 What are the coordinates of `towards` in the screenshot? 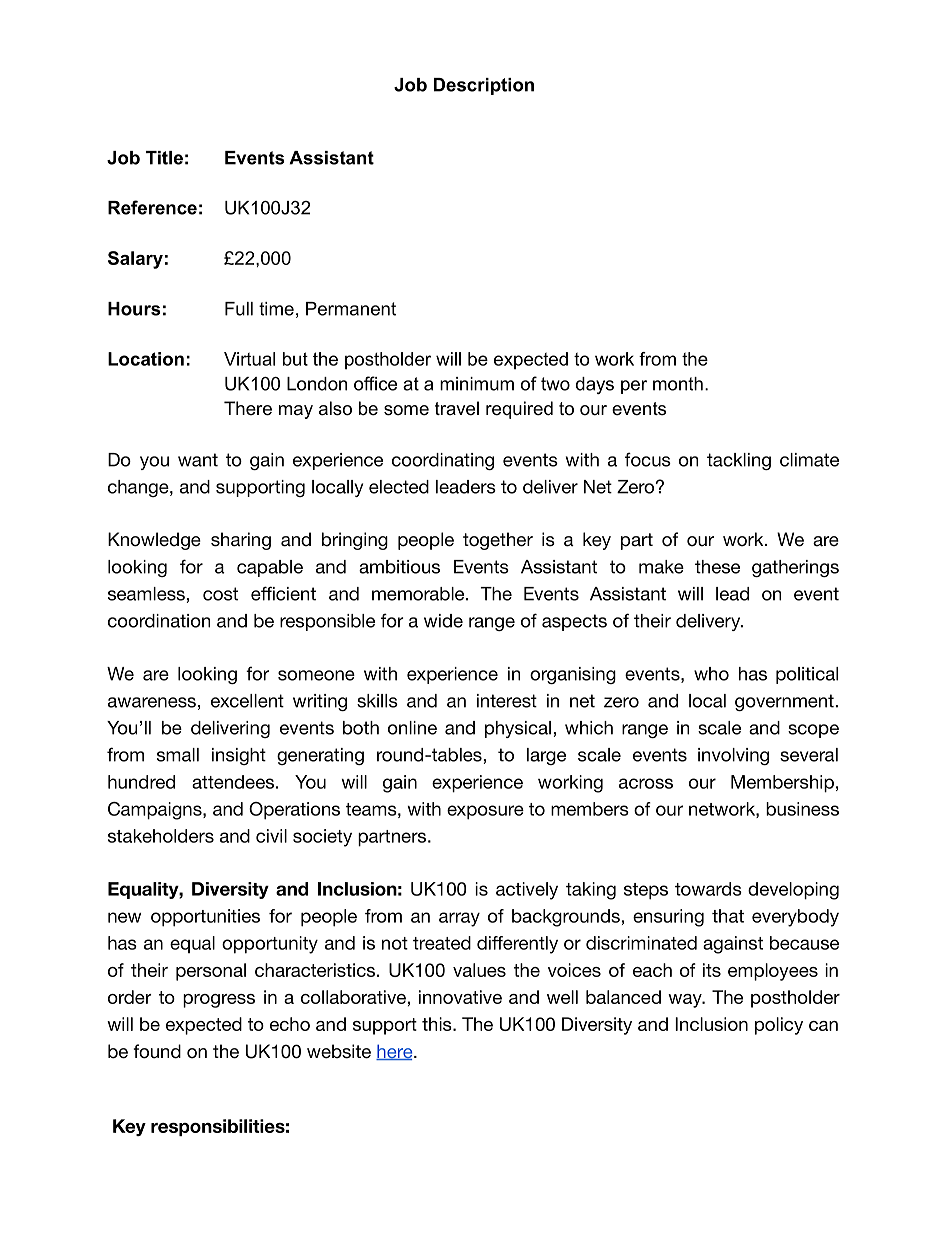 It's located at (708, 889).
